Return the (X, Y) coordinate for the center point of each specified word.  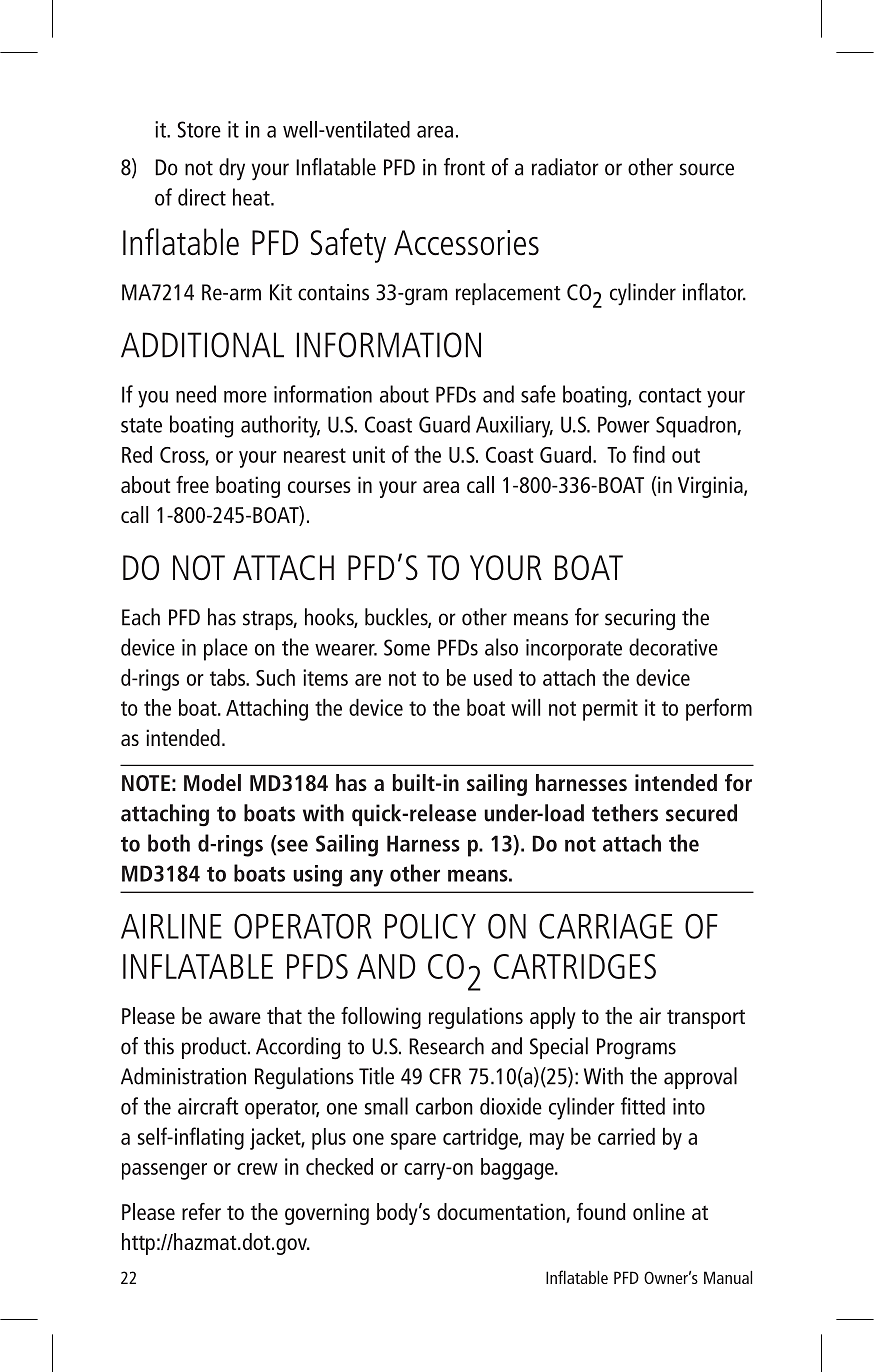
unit (369, 454)
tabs (229, 677)
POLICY (430, 926)
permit (610, 710)
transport (706, 1019)
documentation (502, 1213)
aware (235, 1018)
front (464, 167)
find (649, 454)
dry (232, 169)
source (707, 169)
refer (201, 1211)
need (196, 394)
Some (407, 647)
